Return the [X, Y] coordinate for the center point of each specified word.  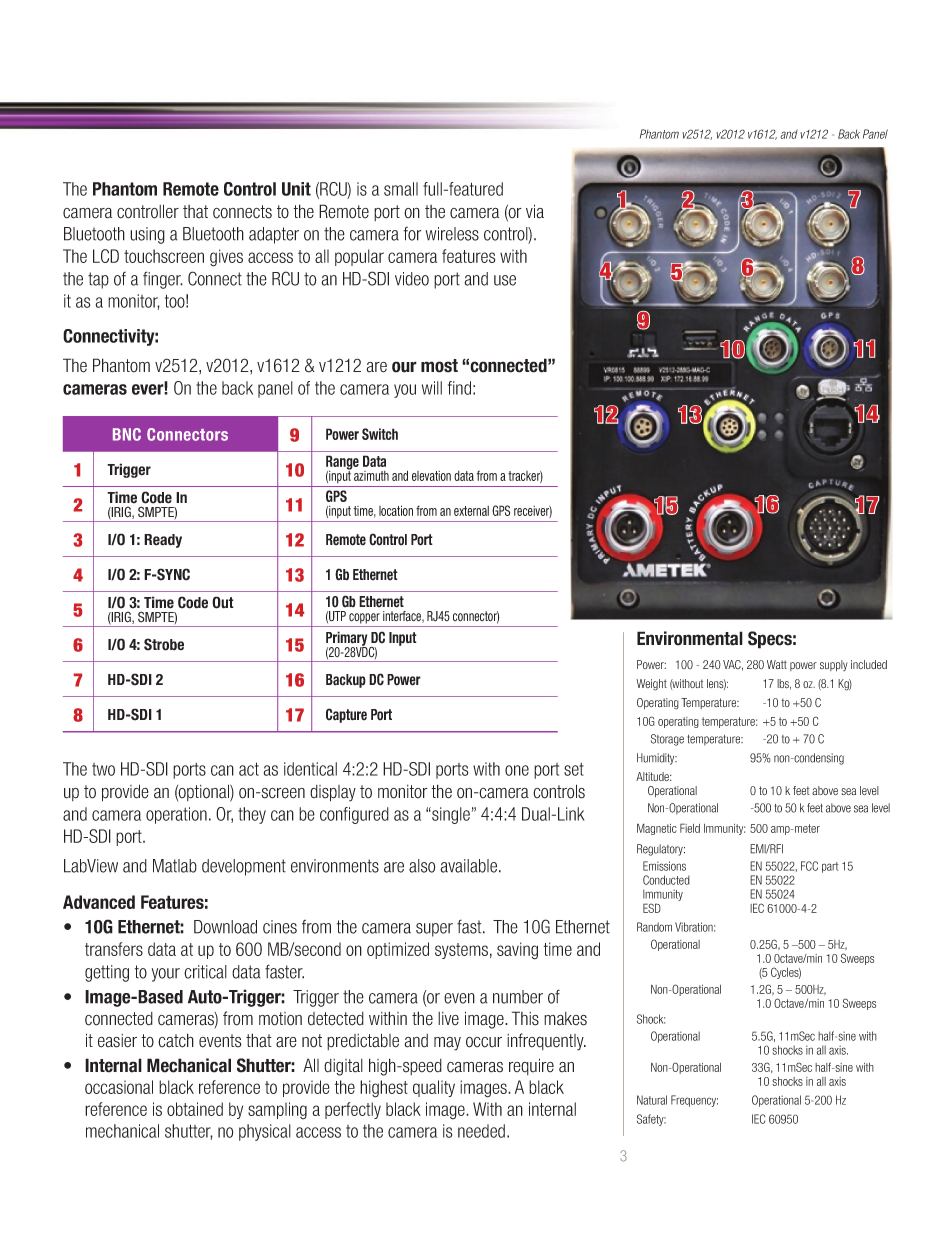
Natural [652, 1100]
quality [434, 1088]
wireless [452, 234]
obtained [195, 1109]
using [147, 235]
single [450, 815]
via [535, 211]
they [252, 815]
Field [690, 828]
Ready [163, 541]
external [471, 511]
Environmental [690, 638]
